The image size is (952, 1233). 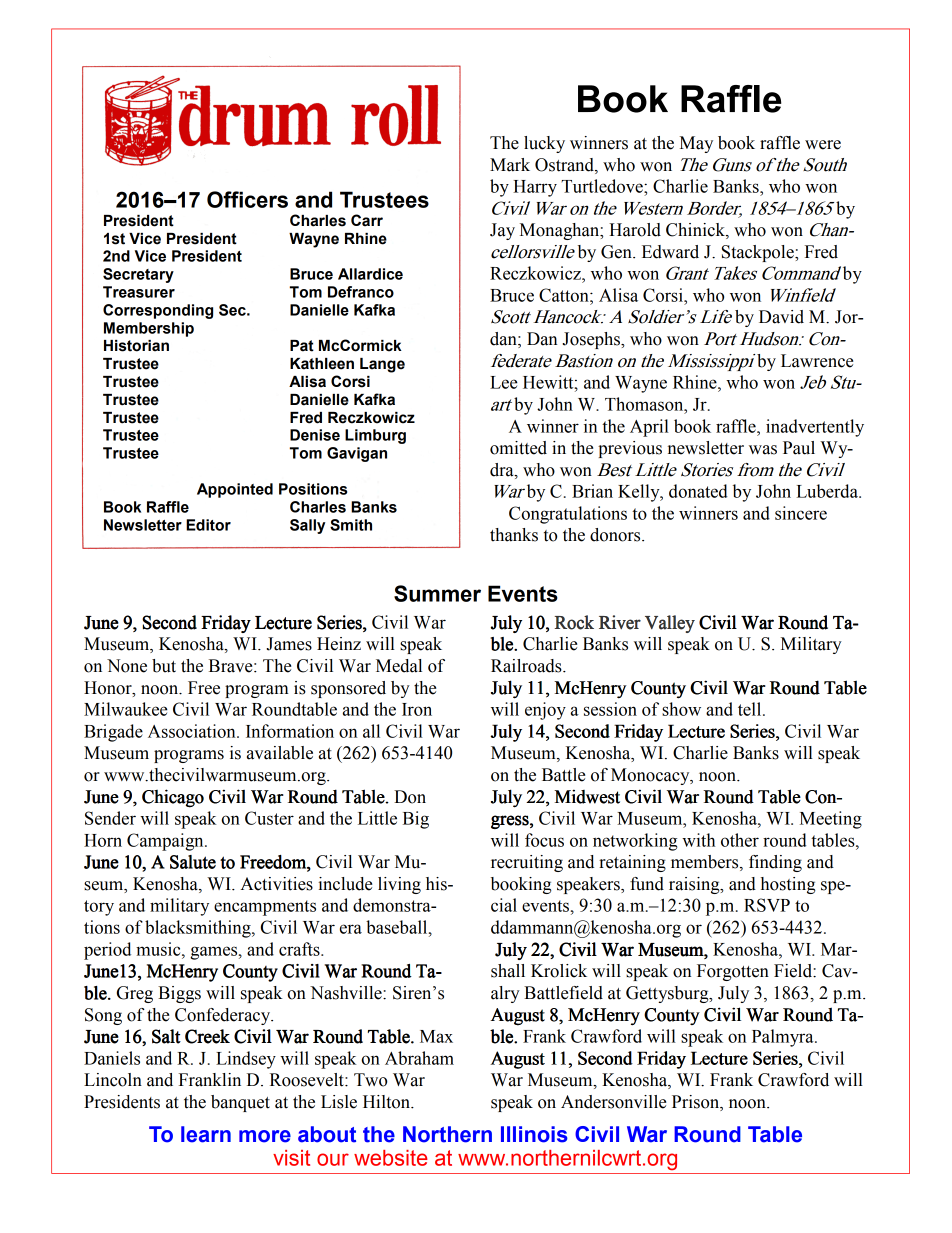 I want to click on Campaign, so click(x=166, y=842).
